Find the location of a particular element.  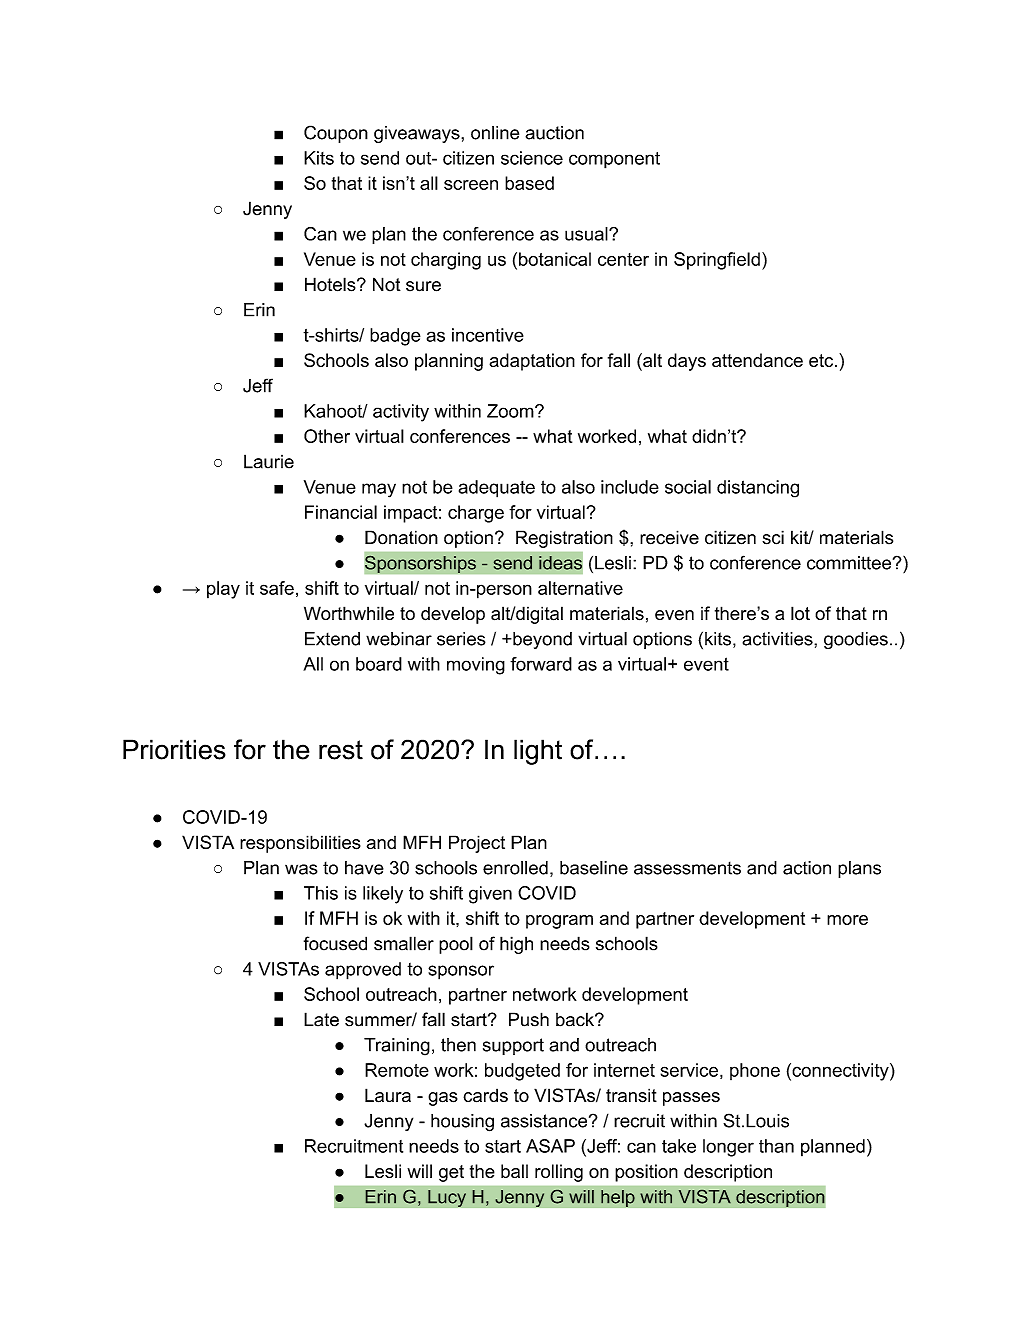

science is located at coordinates (532, 158).
